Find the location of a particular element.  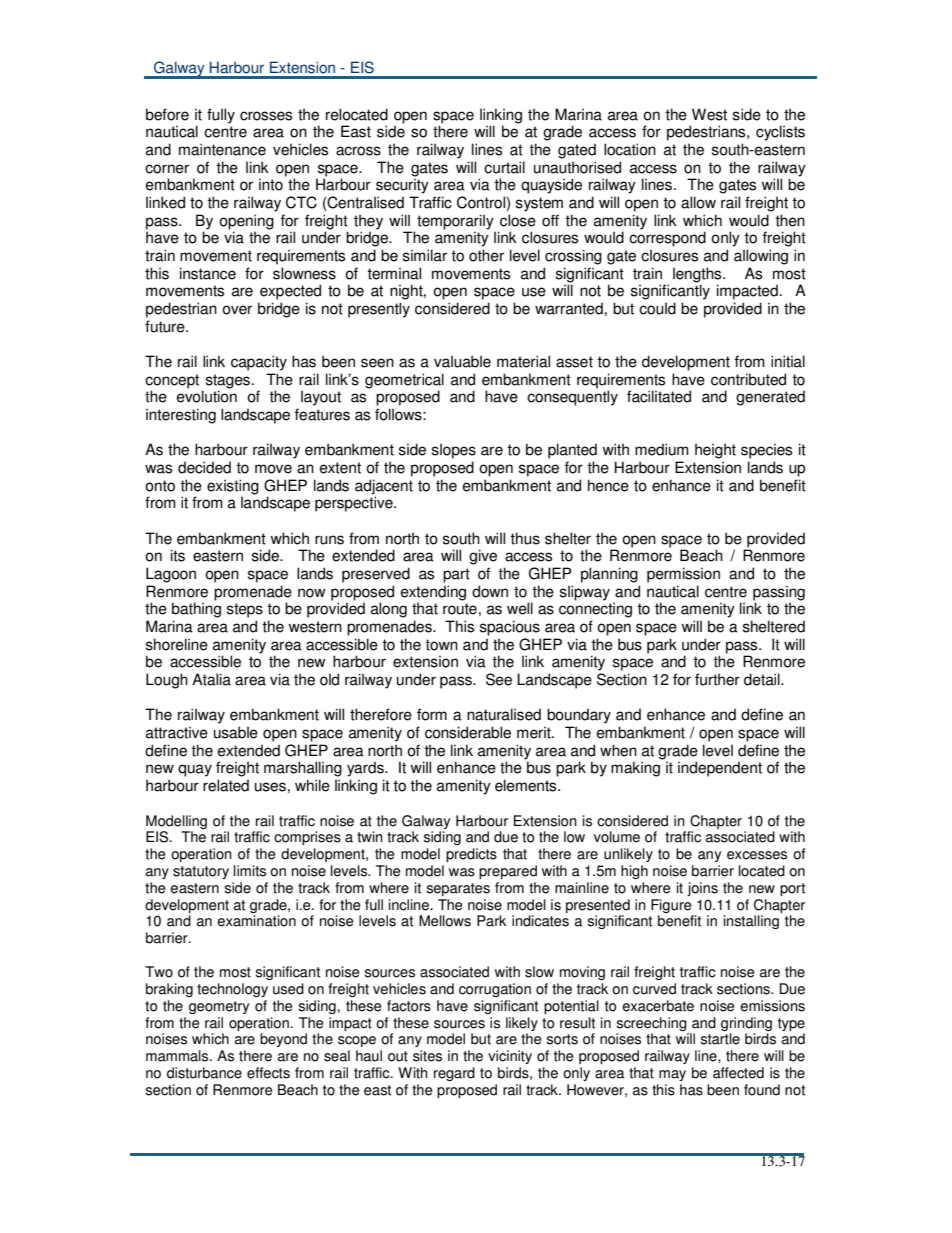

cyclists is located at coordinates (780, 133).
